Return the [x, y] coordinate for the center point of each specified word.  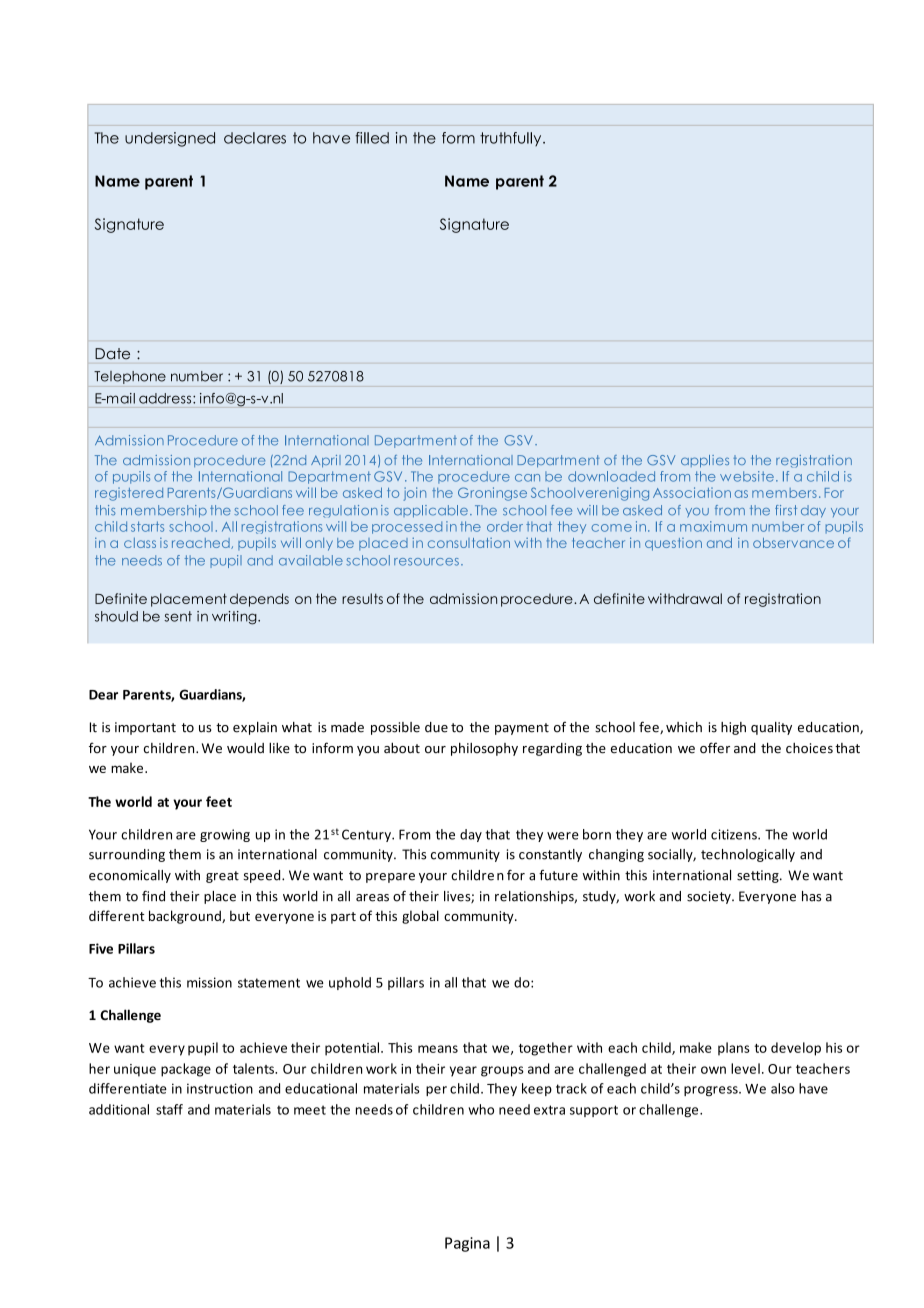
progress [712, 1091]
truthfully [512, 139]
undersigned [170, 139]
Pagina [467, 1244]
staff [169, 1109]
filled [372, 138]
